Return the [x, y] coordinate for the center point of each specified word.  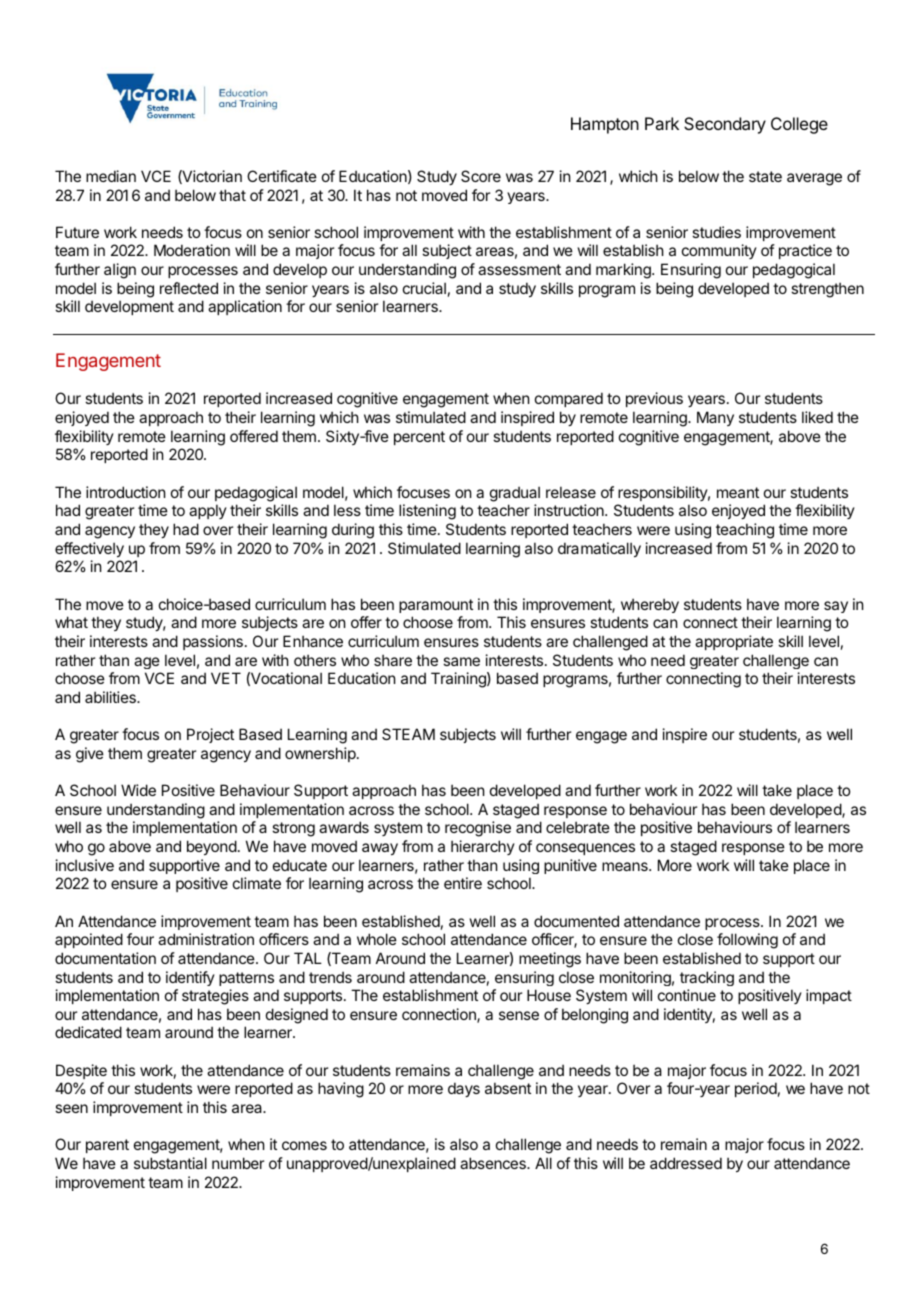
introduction [125, 492]
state [765, 176]
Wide [138, 790]
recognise [478, 829]
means [626, 866]
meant [738, 492]
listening [427, 512]
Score [481, 176]
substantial [170, 1163]
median [111, 176]
